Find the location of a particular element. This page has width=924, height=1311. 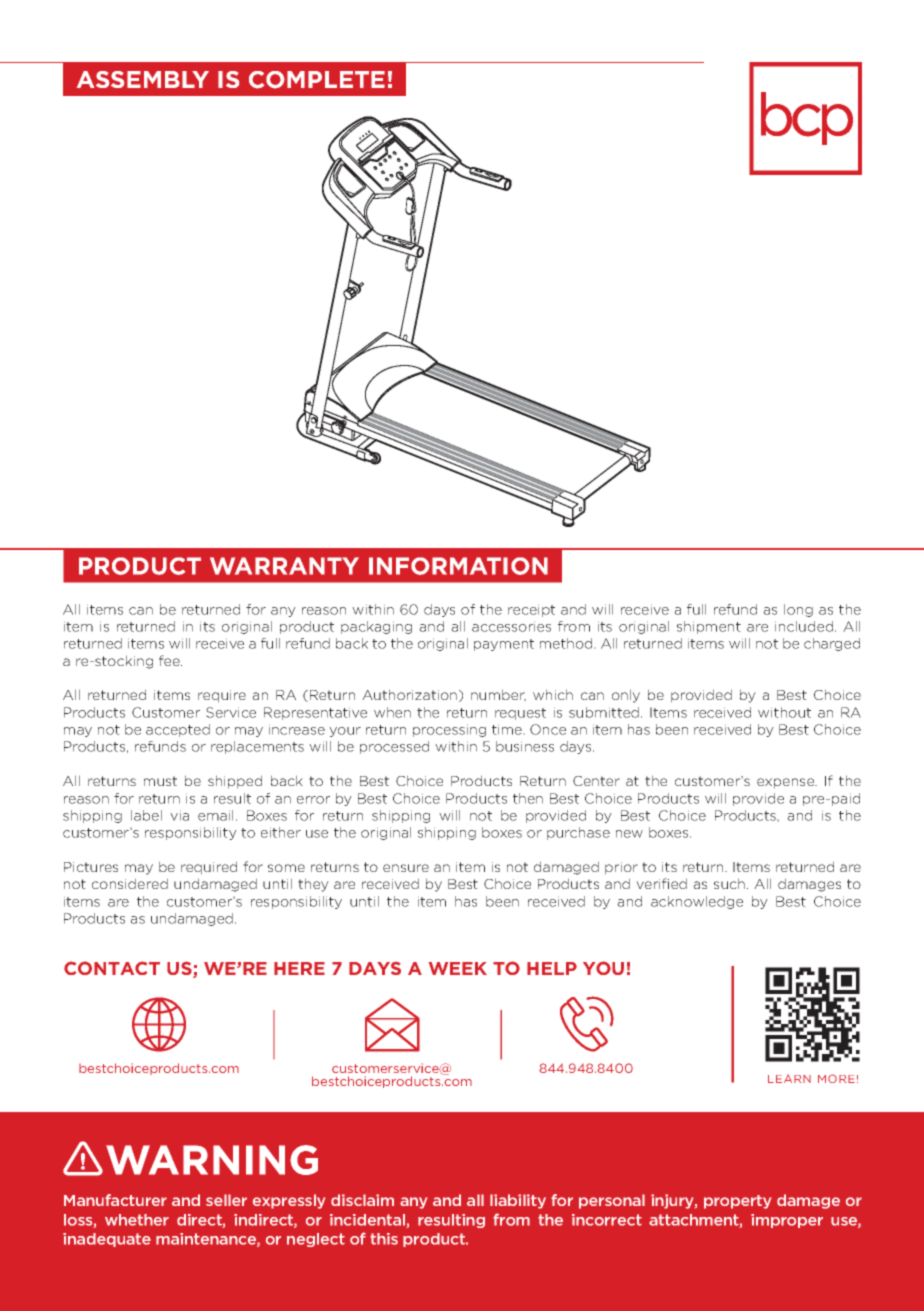

via is located at coordinates (179, 815).
